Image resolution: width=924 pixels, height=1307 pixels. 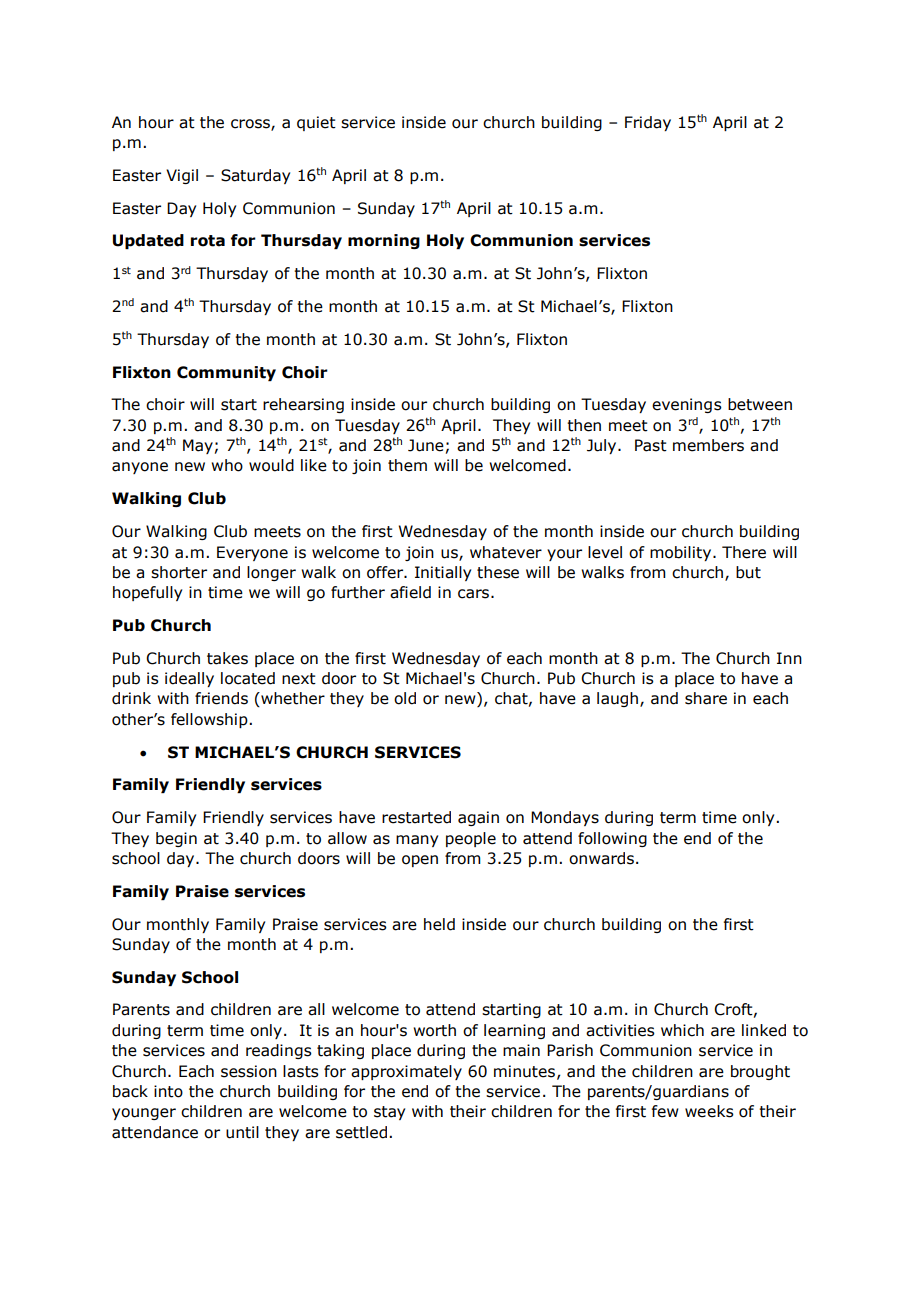 What do you see at coordinates (182, 176) in the document?
I see `Vigil` at bounding box center [182, 176].
